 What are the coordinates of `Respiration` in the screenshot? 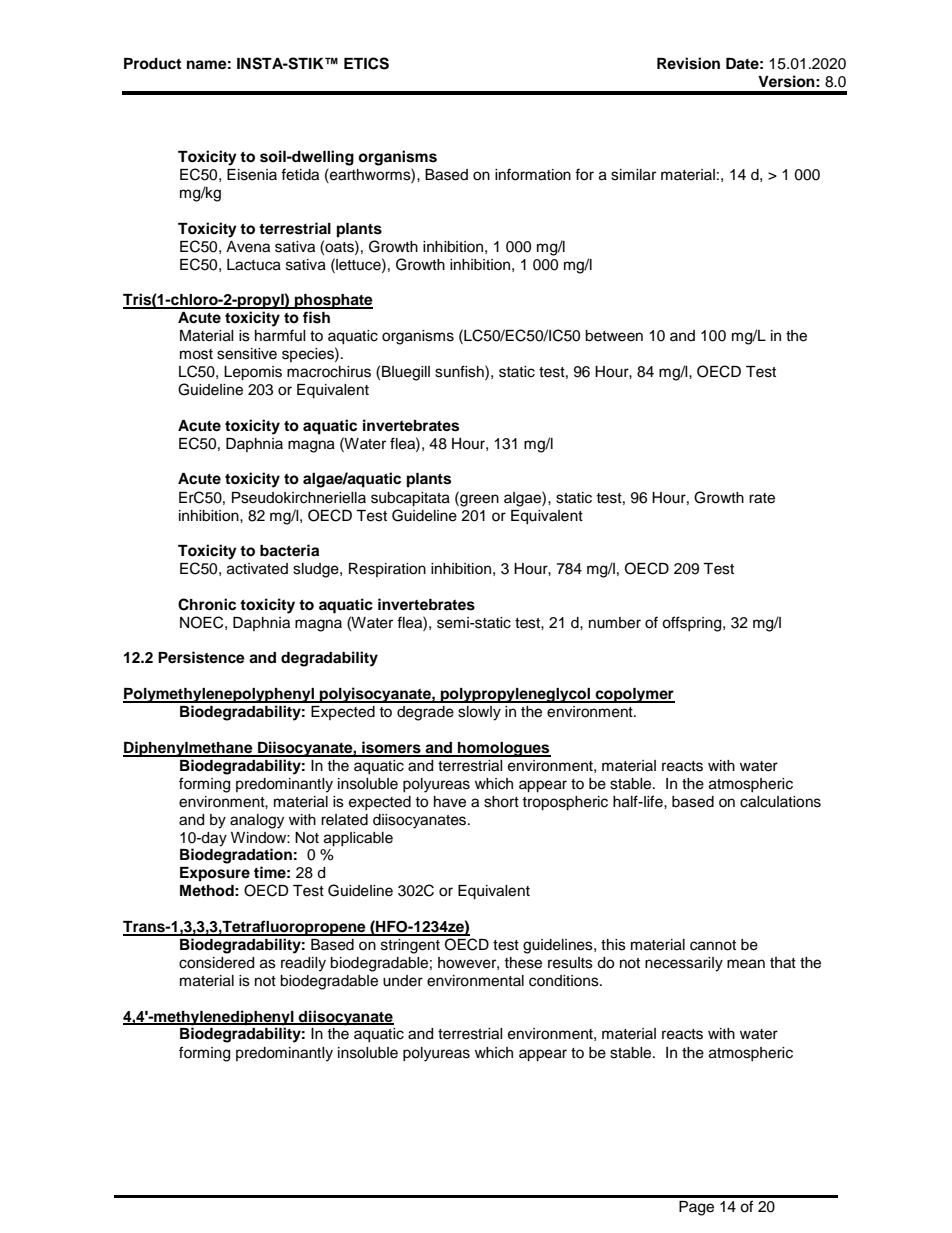 It's located at (387, 570).
